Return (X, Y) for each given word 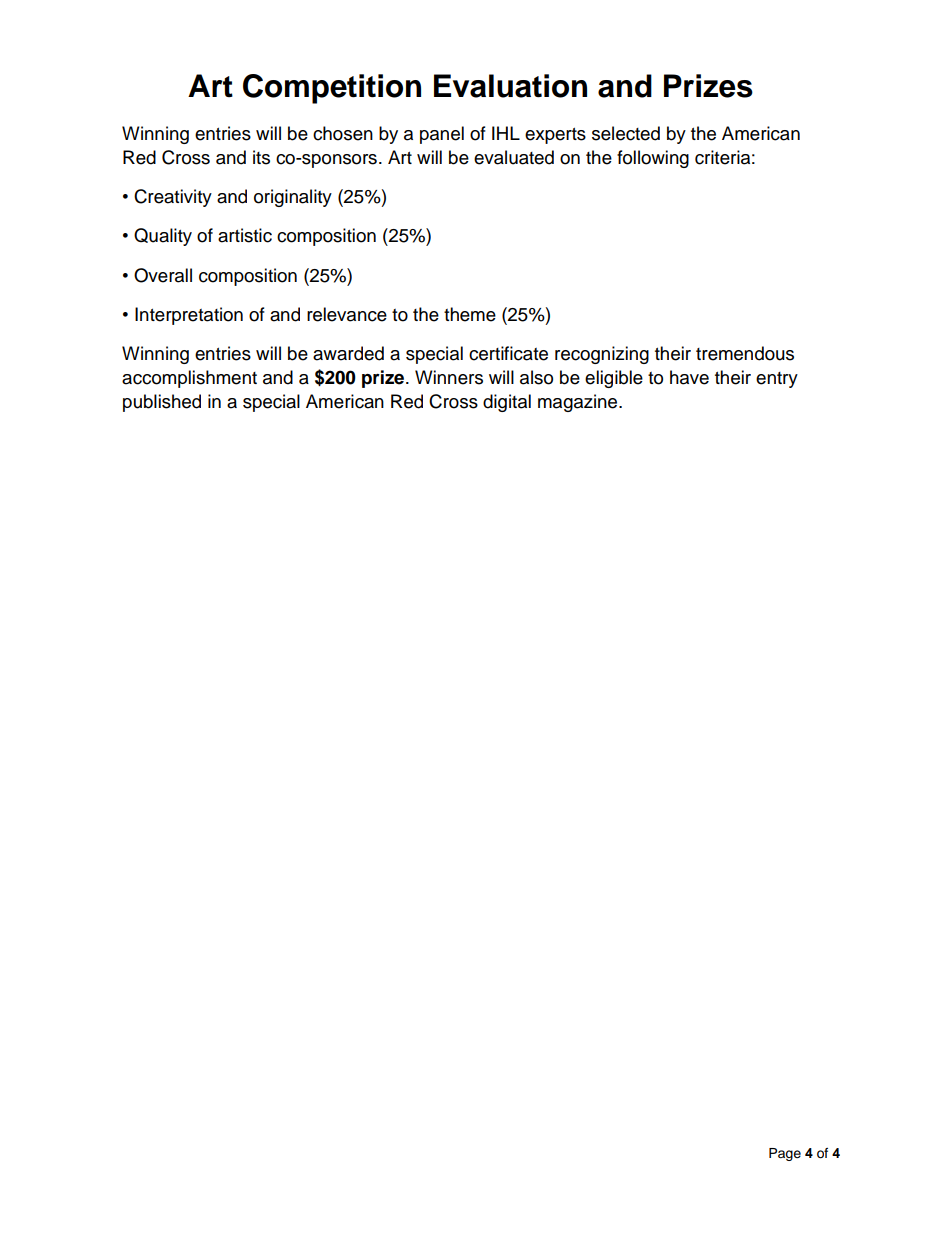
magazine (579, 403)
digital (507, 403)
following (653, 159)
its (261, 157)
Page (785, 1154)
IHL (506, 133)
